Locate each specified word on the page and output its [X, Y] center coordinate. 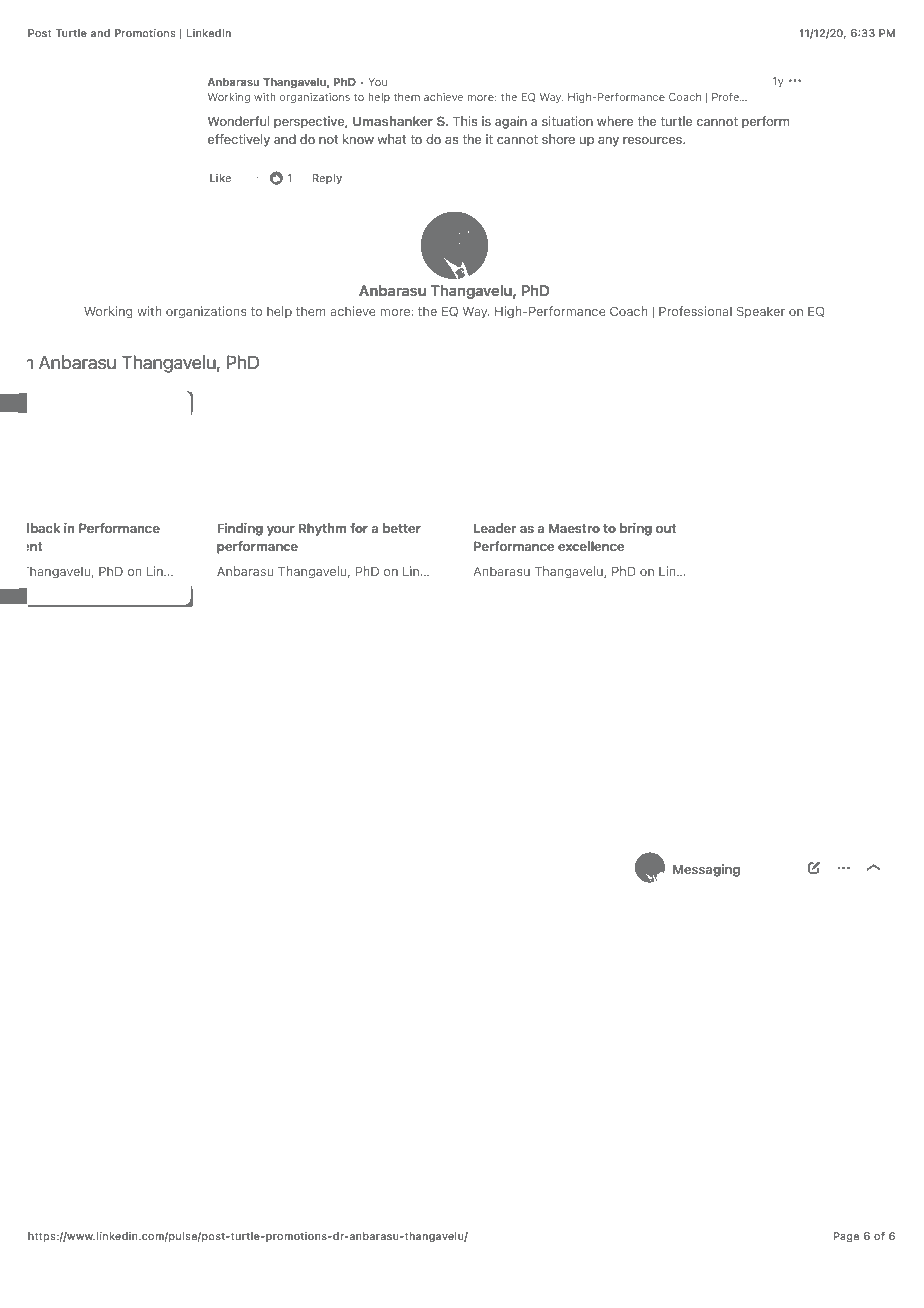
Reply [327, 179]
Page [846, 1237]
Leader [495, 528]
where [615, 121]
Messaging [706, 870]
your [281, 531]
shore [558, 139]
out [666, 528]
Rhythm [322, 529]
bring [636, 529]
